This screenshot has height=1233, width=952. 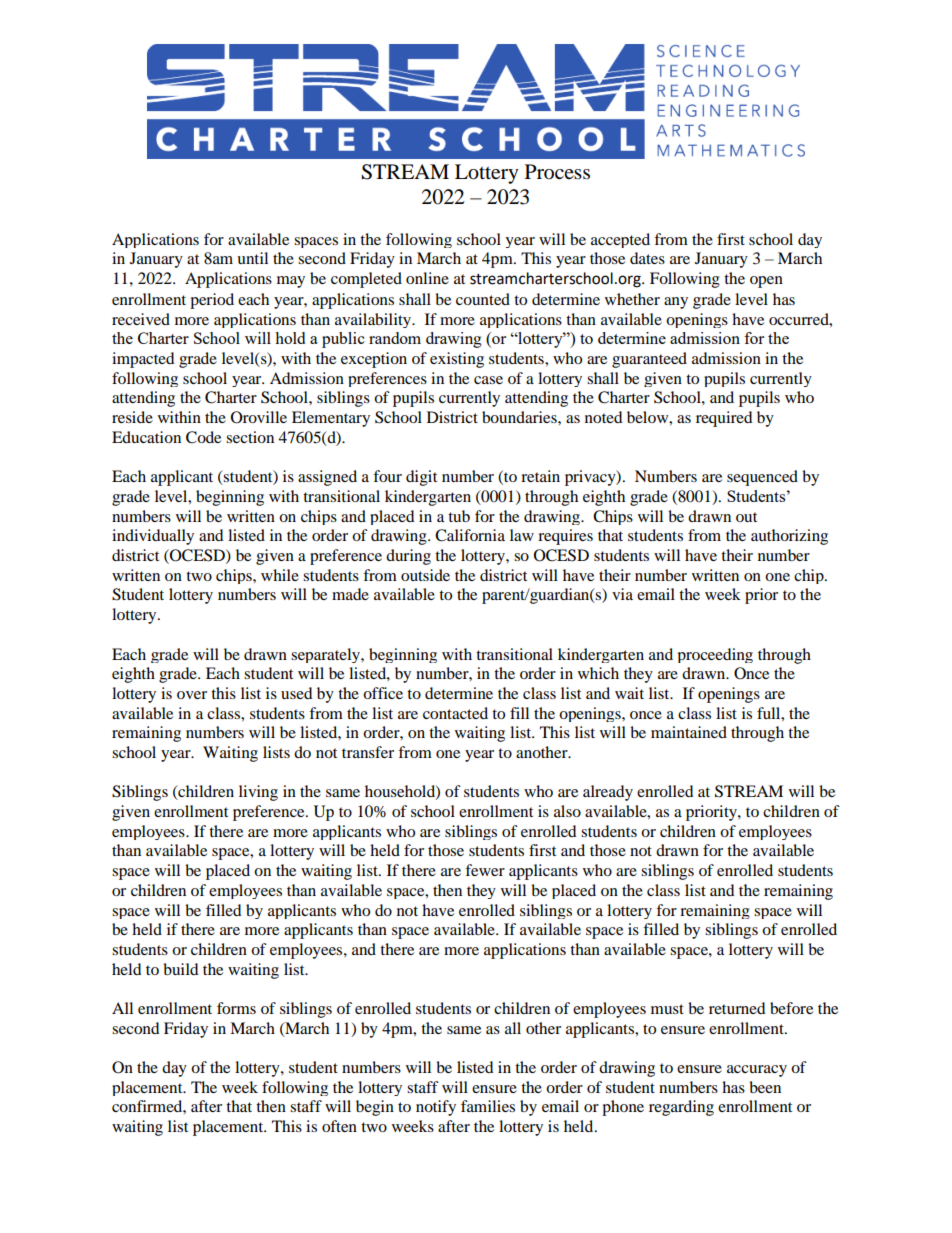 I want to click on until, so click(x=252, y=258).
